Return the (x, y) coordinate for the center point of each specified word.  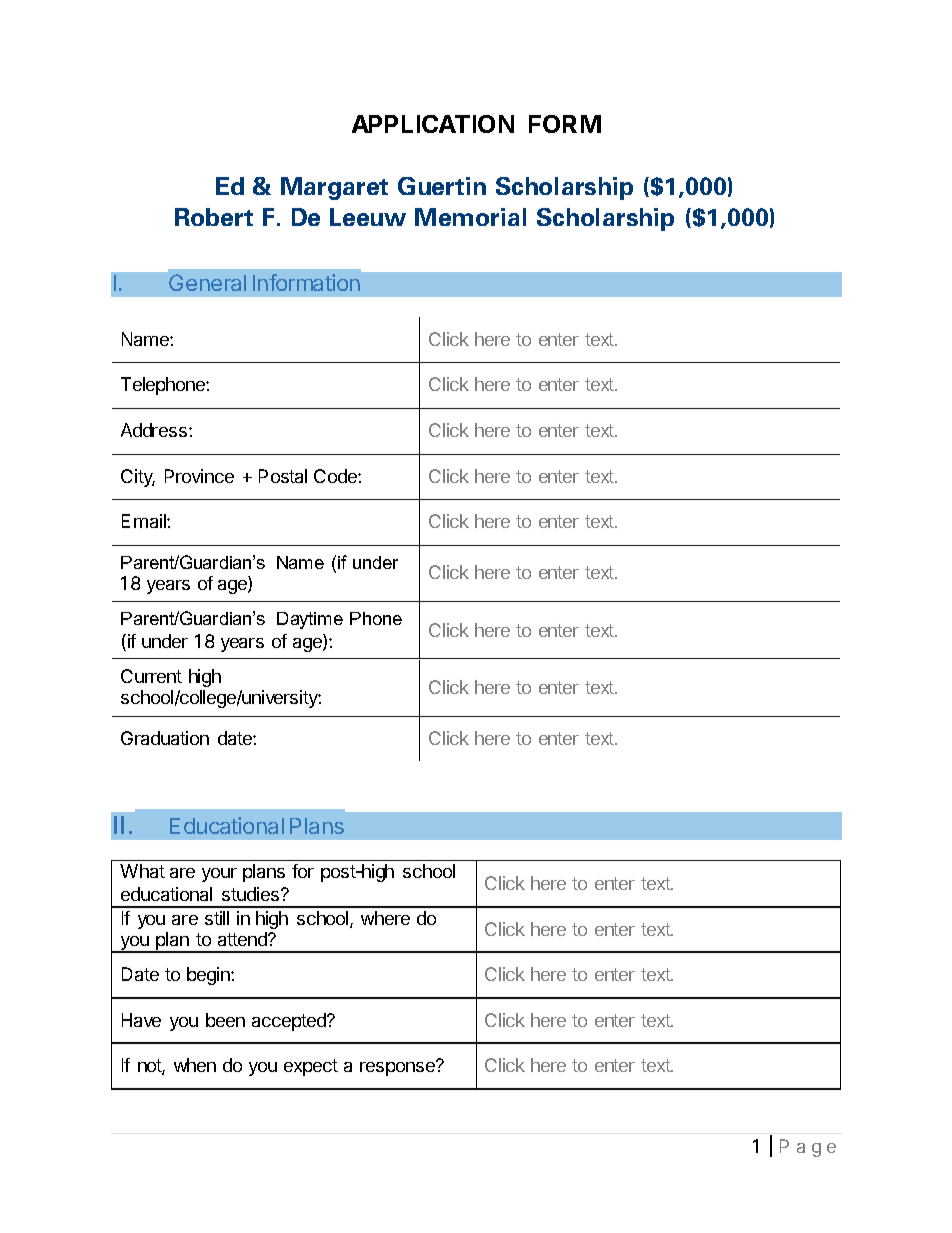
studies (250, 894)
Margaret (334, 188)
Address (154, 430)
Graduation (165, 738)
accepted (290, 1022)
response (399, 1068)
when (195, 1065)
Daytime (310, 620)
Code (336, 476)
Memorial (470, 217)
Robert (214, 217)
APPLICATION (433, 124)
